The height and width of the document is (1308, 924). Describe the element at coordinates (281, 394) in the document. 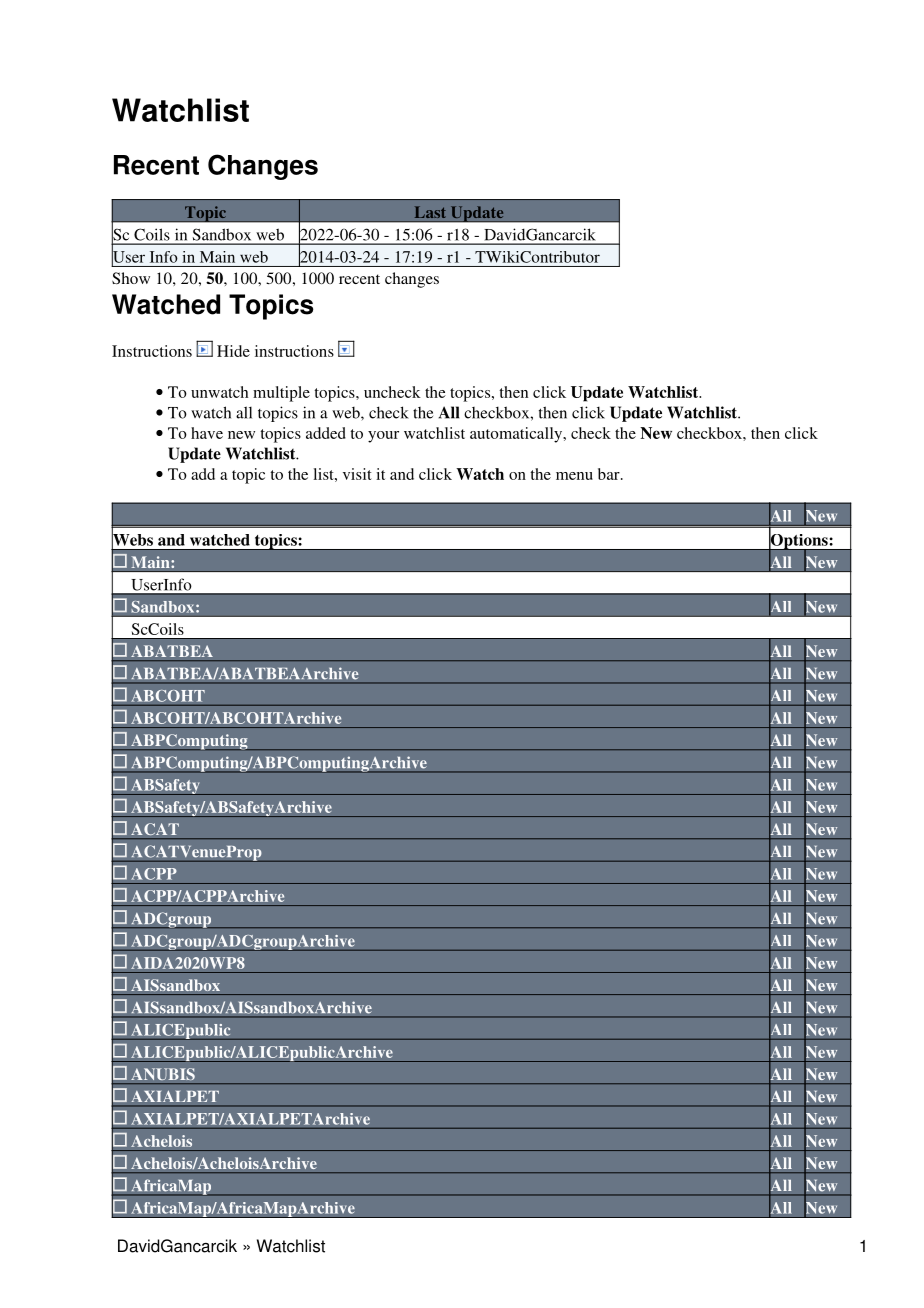

I see `multiple` at that location.
